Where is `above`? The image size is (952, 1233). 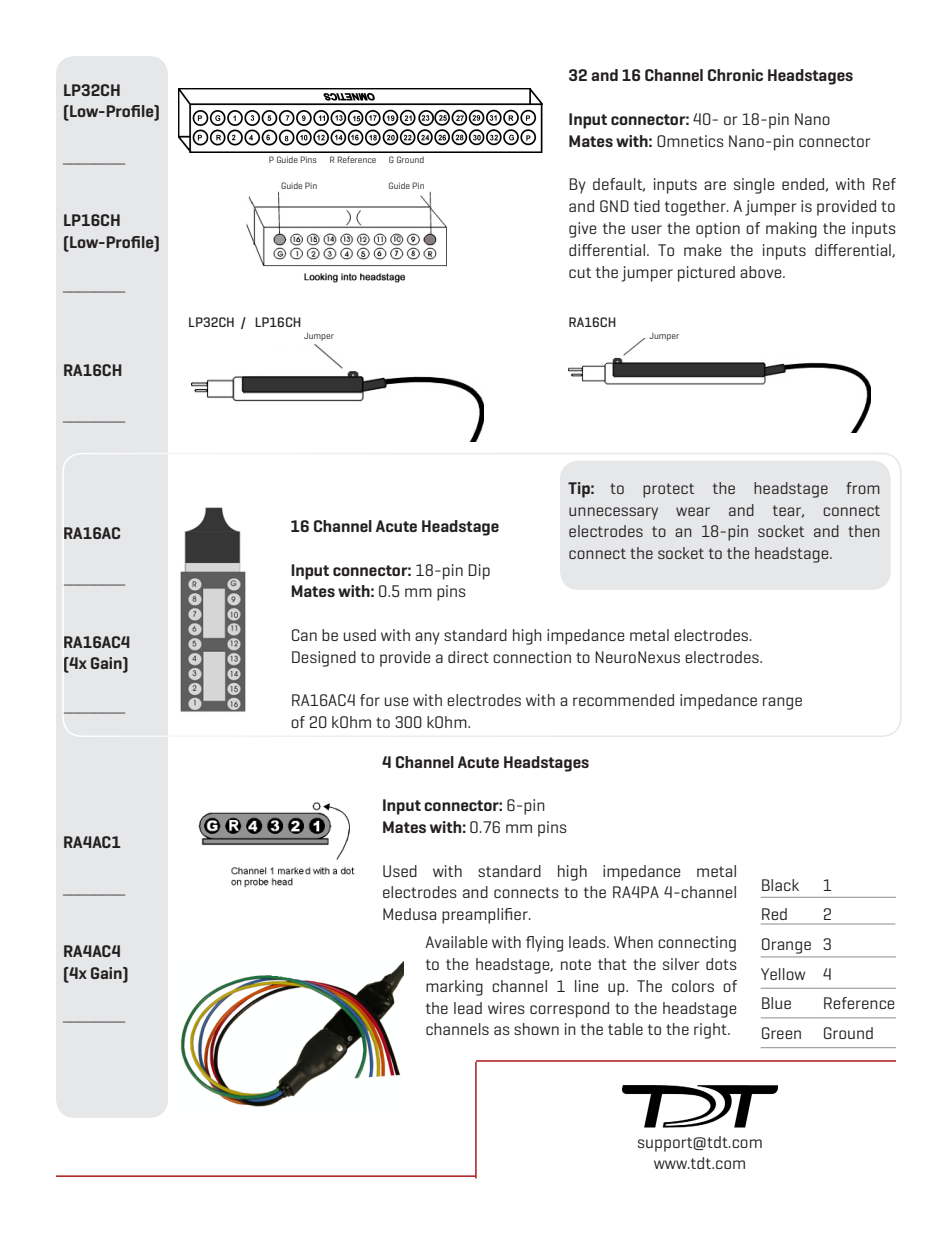 above is located at coordinates (762, 272).
